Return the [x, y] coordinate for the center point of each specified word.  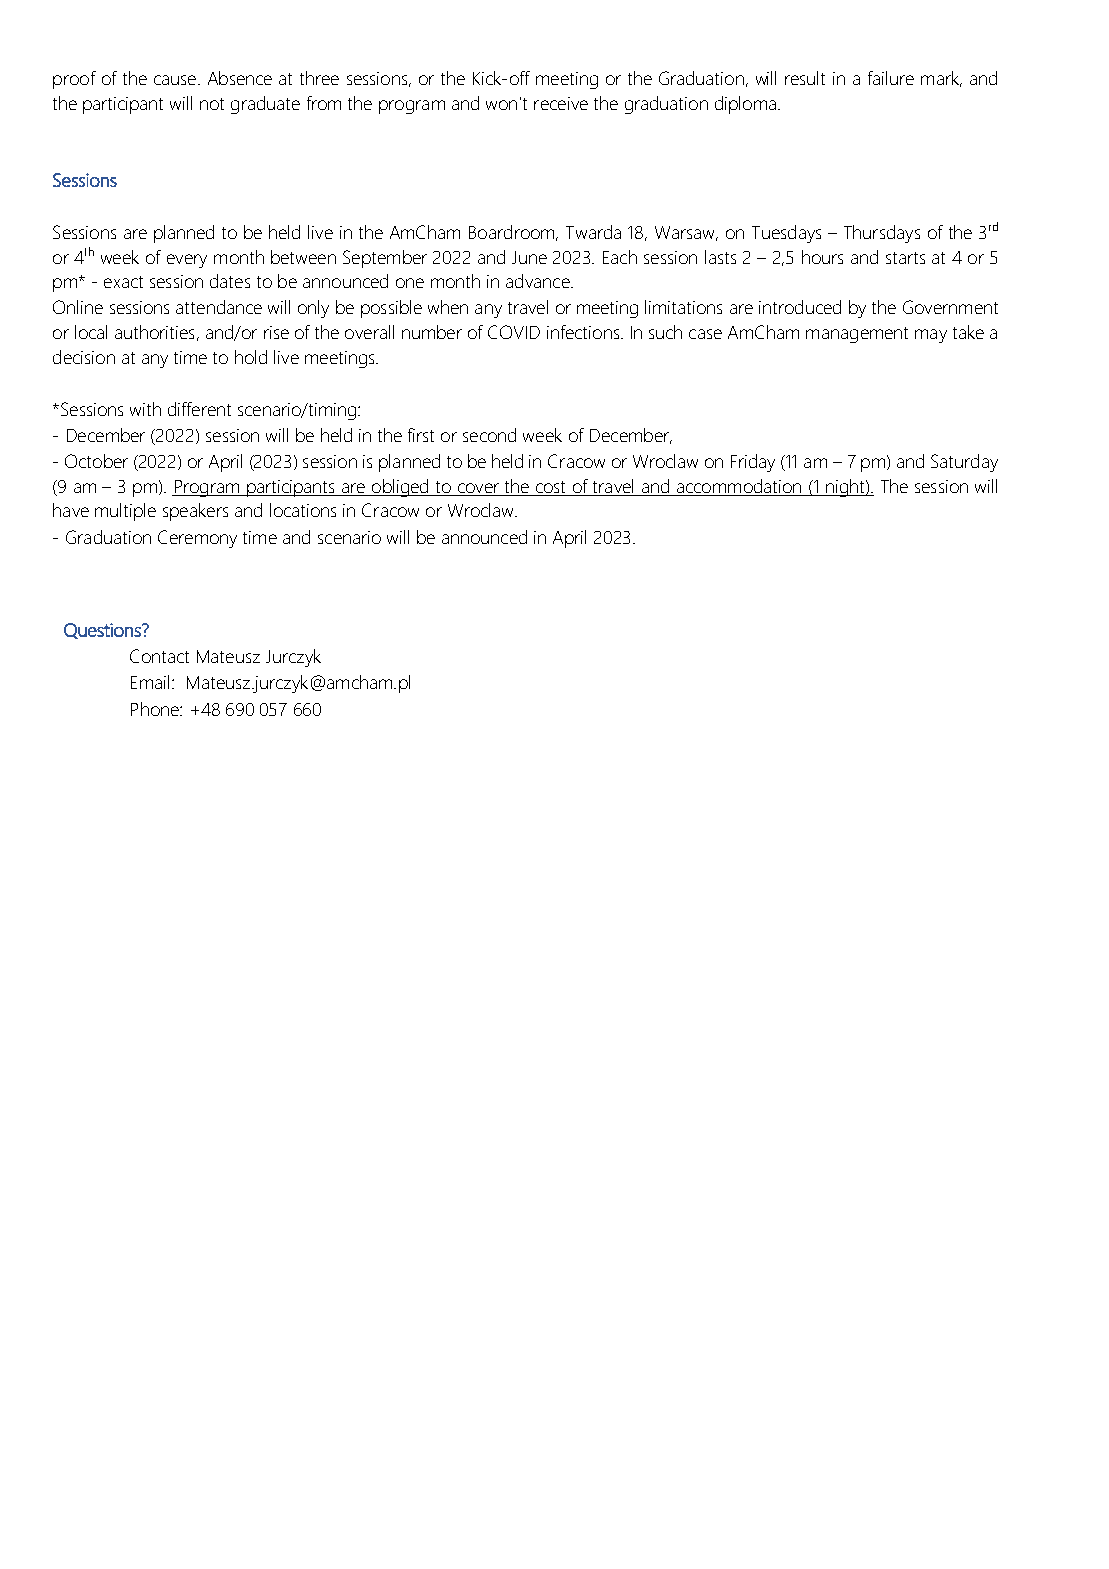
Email [150, 682]
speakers [195, 512]
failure [891, 78]
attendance [219, 307]
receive [561, 103]
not [212, 104]
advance [539, 281]
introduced [800, 307]
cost [551, 488]
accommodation [739, 487]
